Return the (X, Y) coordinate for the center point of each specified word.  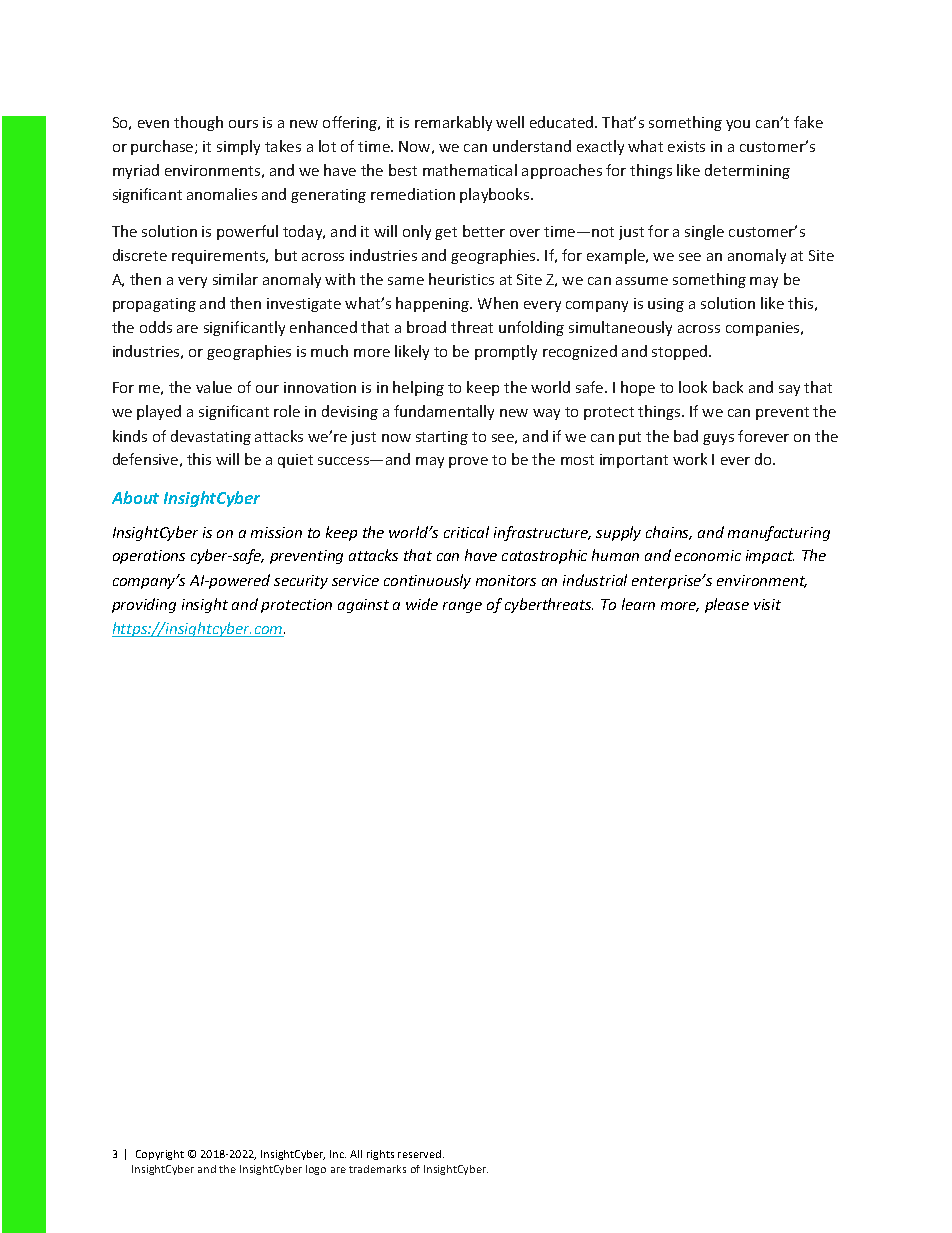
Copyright (160, 1155)
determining (747, 171)
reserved (421, 1154)
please (727, 605)
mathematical (470, 170)
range (462, 607)
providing (144, 605)
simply (238, 147)
